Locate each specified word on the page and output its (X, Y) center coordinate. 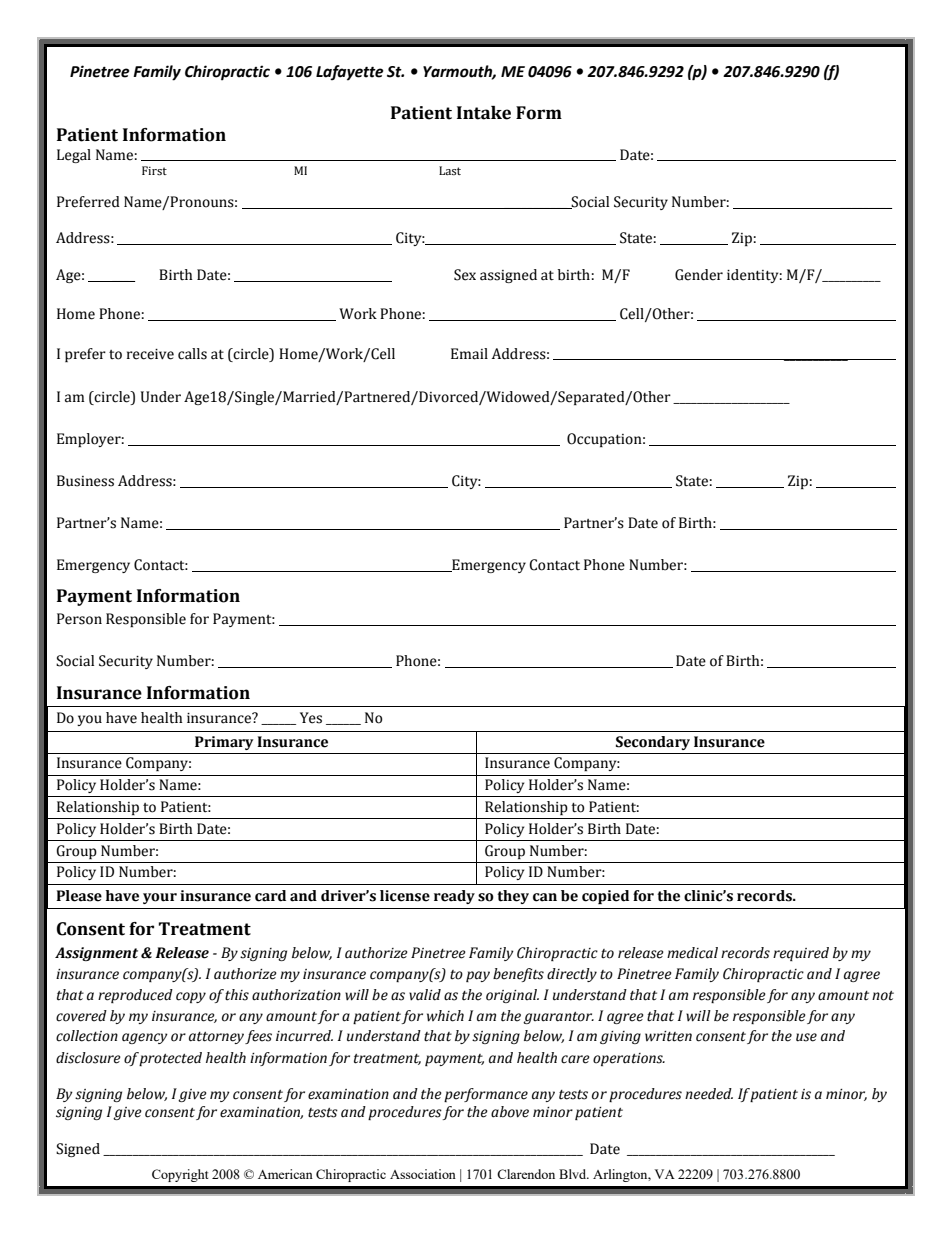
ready (454, 897)
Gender (699, 275)
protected (170, 1059)
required (801, 954)
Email (469, 354)
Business (85, 481)
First (154, 171)
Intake (484, 113)
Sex (465, 275)
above (510, 1112)
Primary (224, 743)
